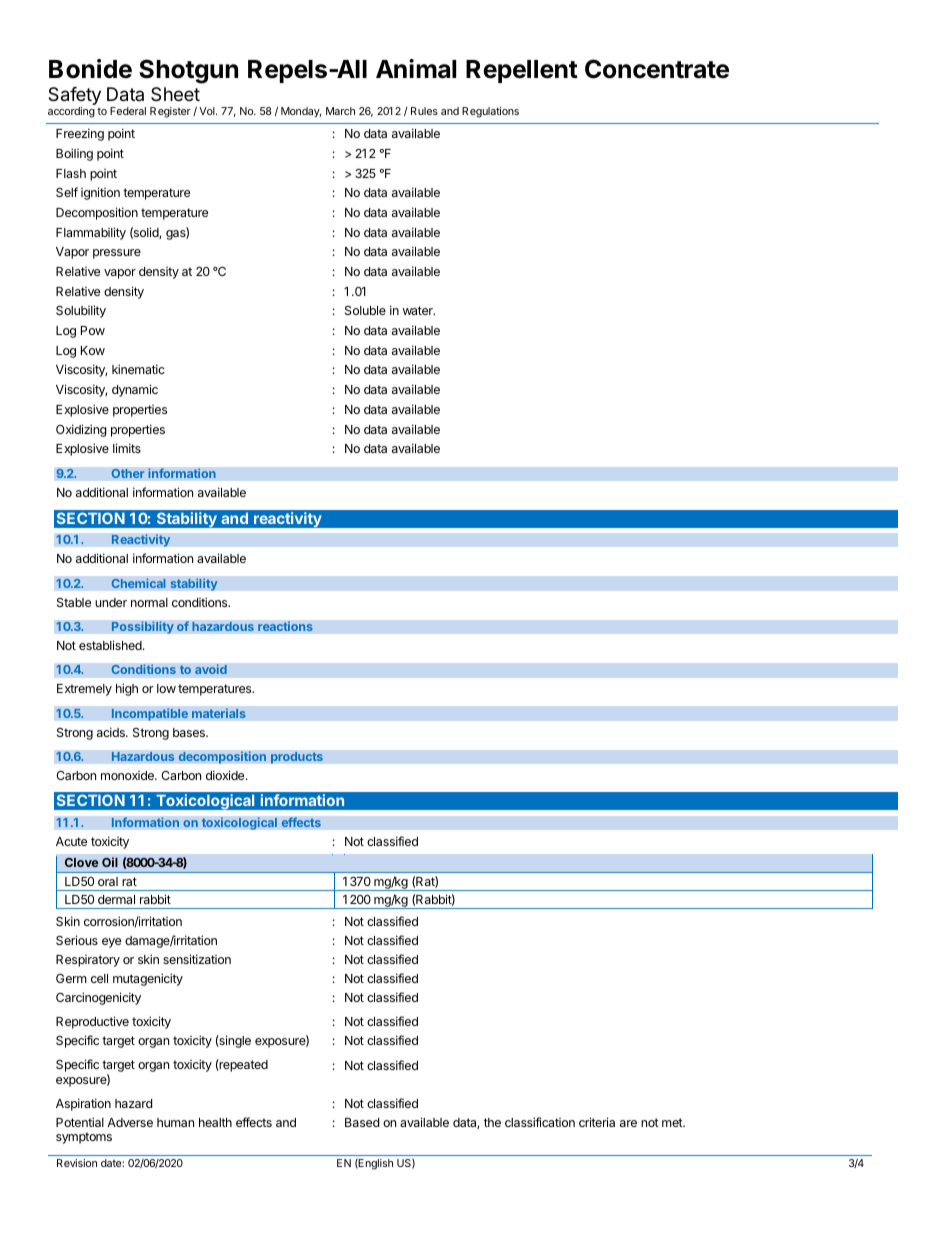 This document has width=952, height=1233. What do you see at coordinates (130, 1122) in the document?
I see `Adverse` at bounding box center [130, 1122].
